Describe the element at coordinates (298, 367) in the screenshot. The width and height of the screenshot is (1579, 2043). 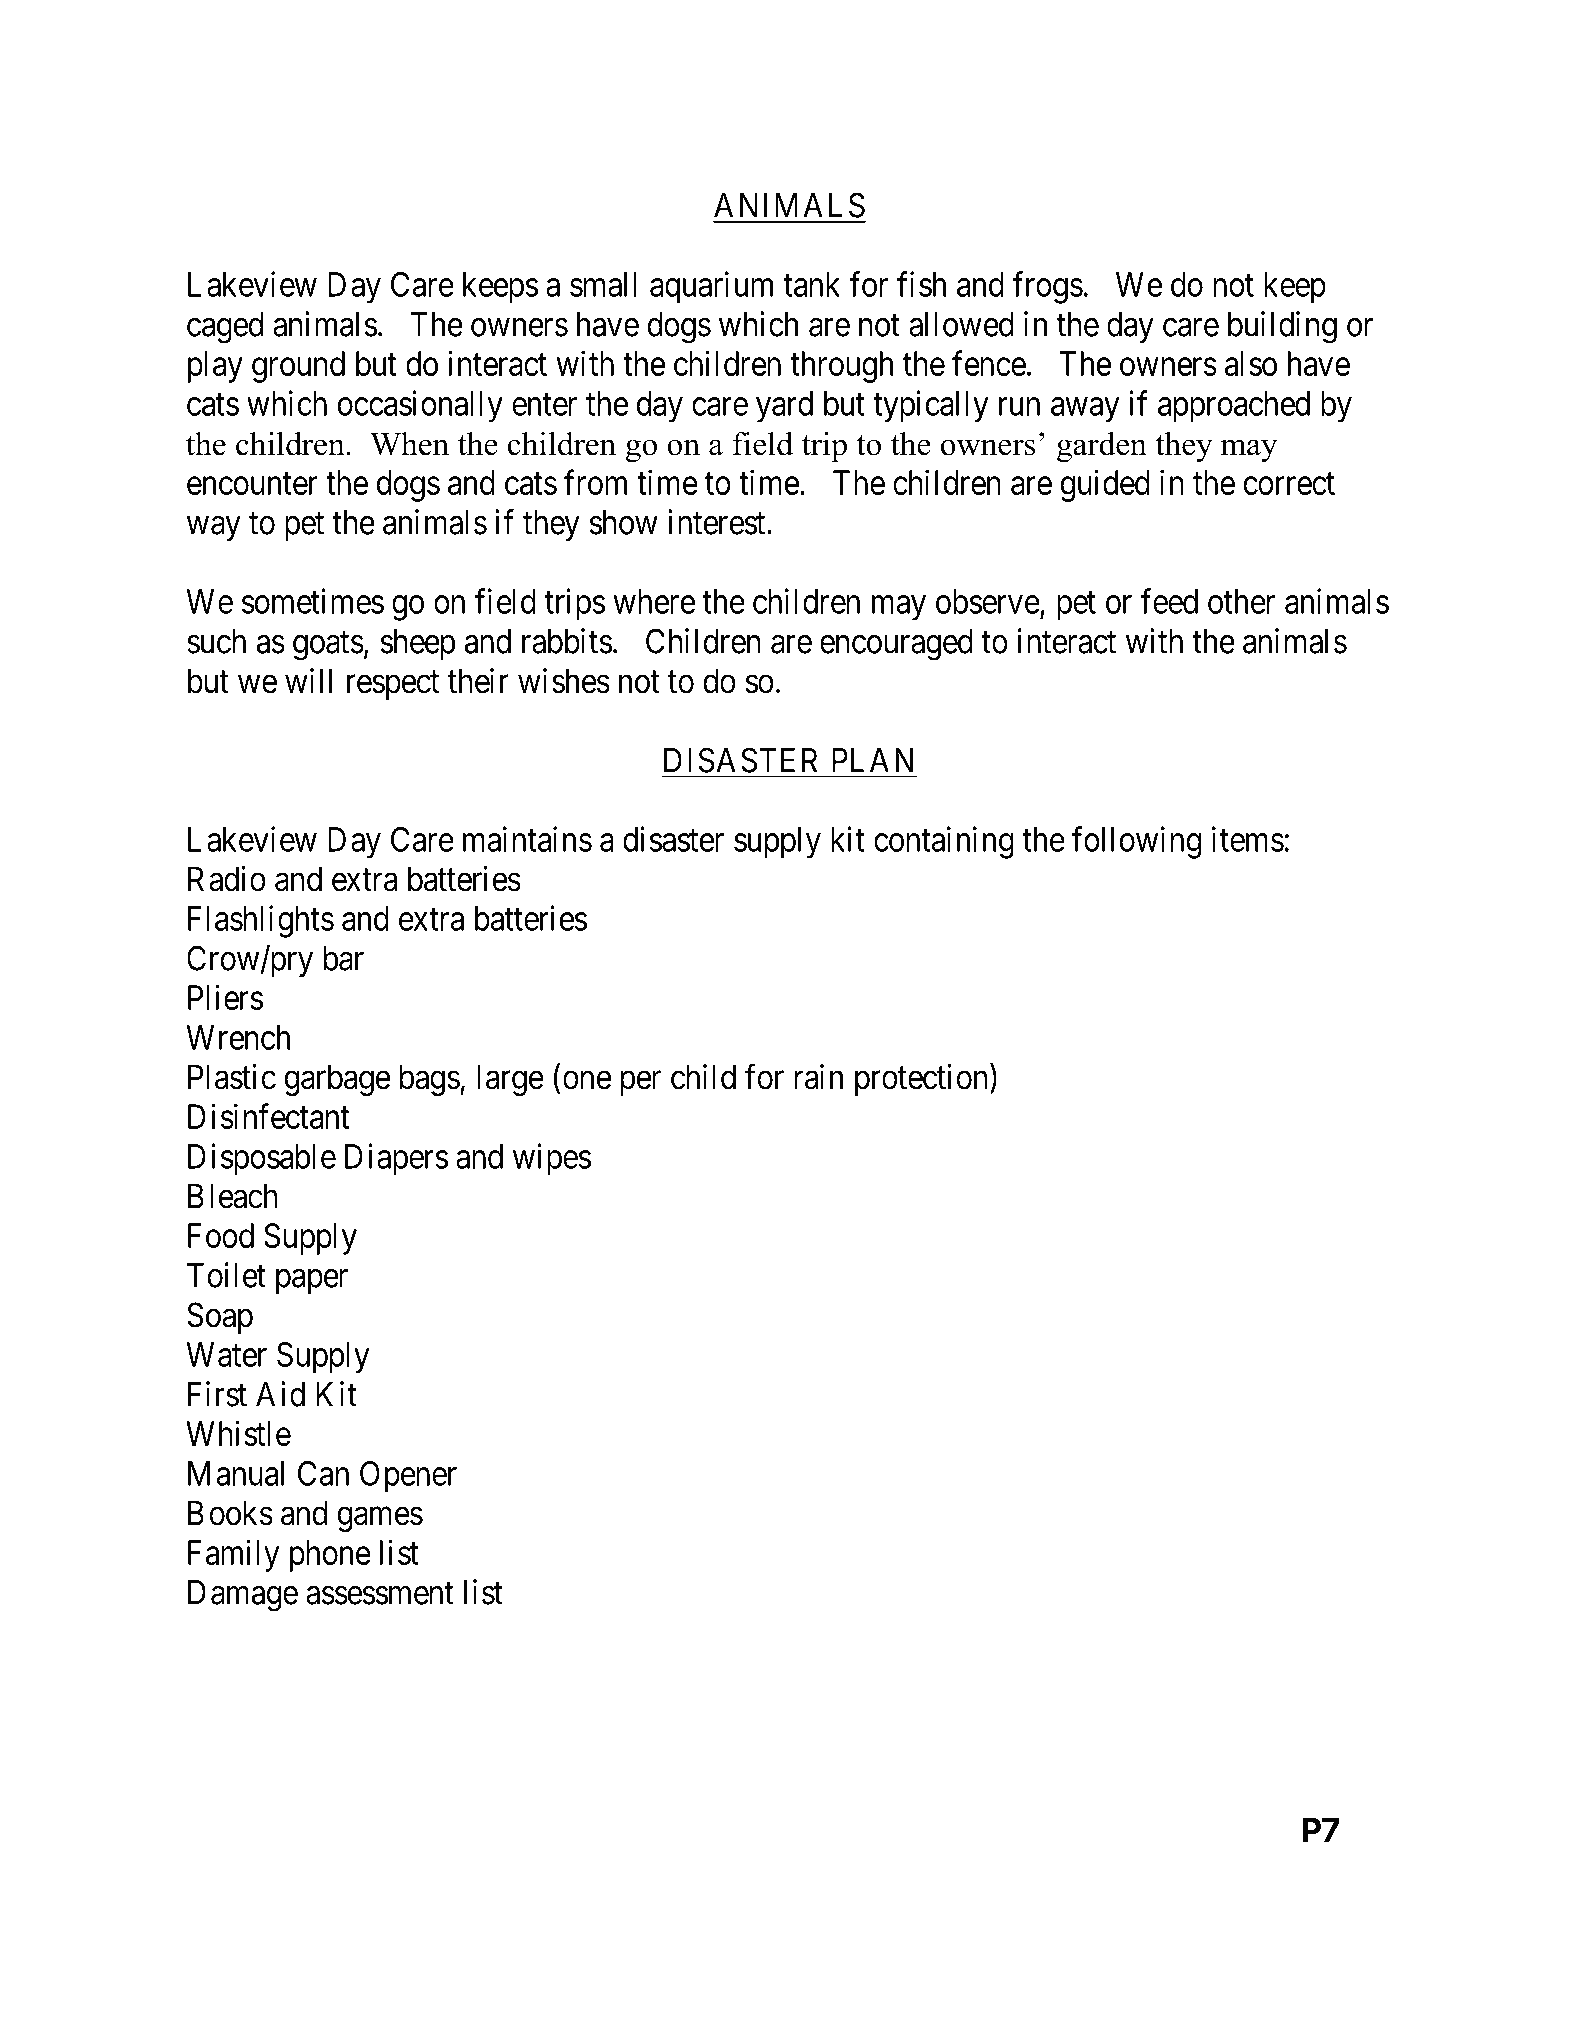
I see `ground` at that location.
